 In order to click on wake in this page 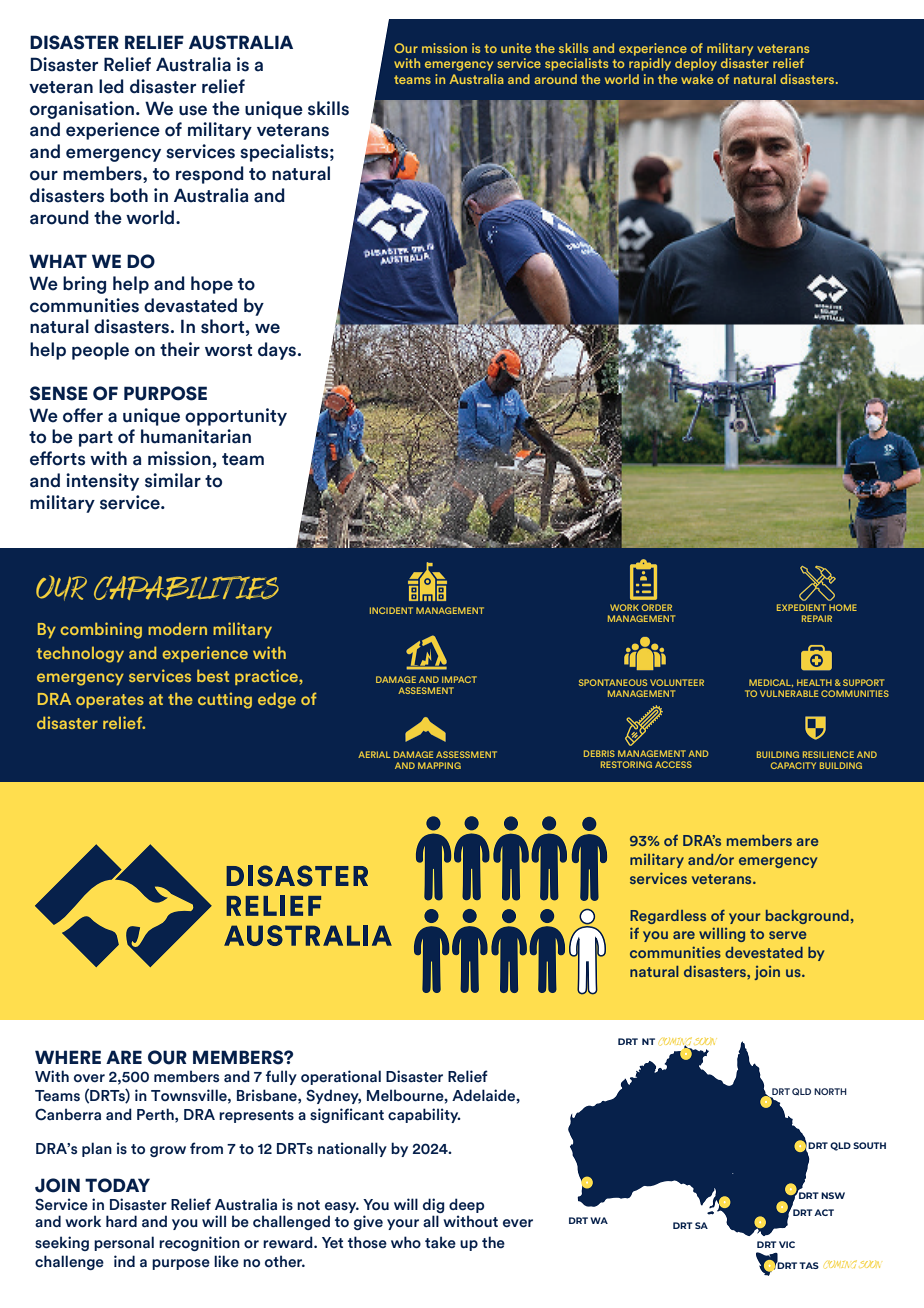, I will do `click(697, 79)`.
